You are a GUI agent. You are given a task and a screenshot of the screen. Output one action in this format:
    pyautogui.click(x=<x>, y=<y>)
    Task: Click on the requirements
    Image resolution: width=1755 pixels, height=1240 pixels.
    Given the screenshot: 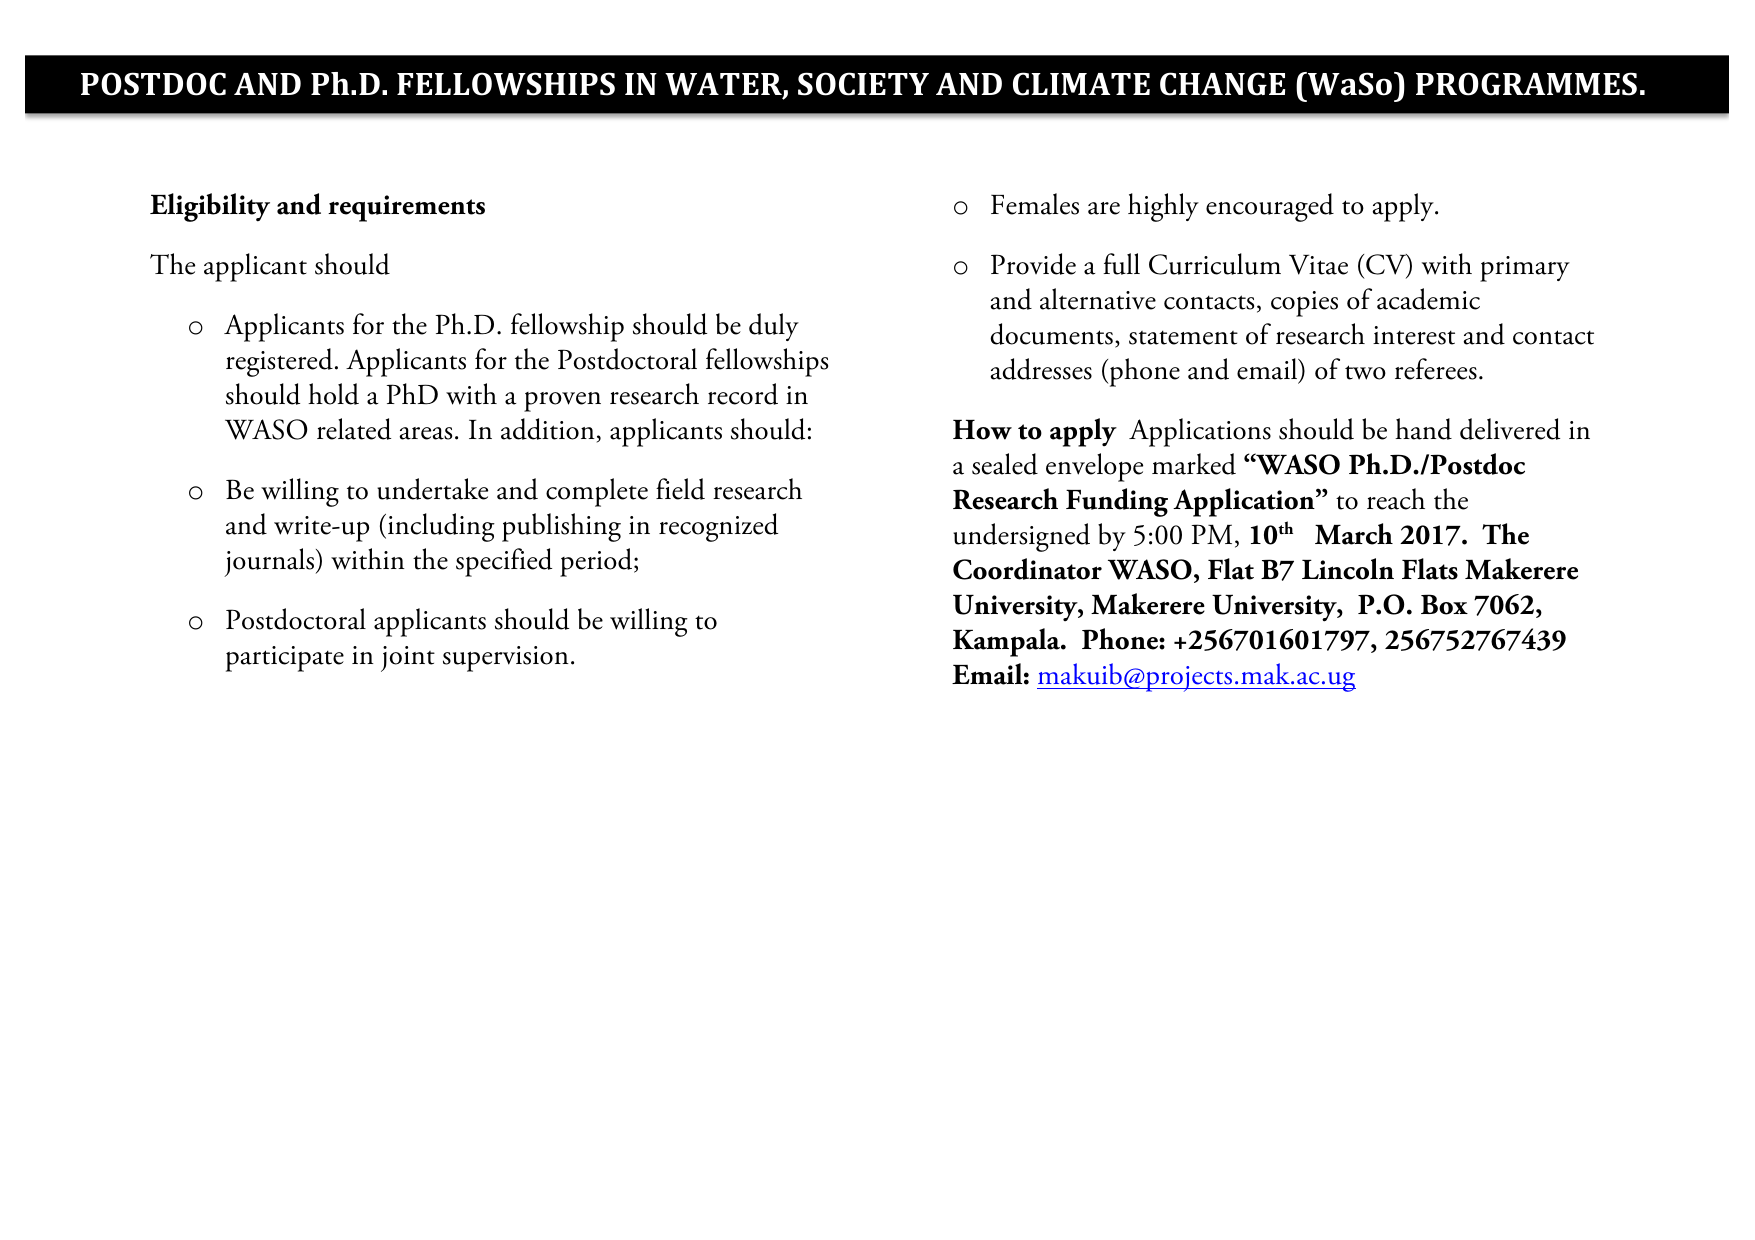 What is the action you would take?
    pyautogui.click(x=406, y=208)
